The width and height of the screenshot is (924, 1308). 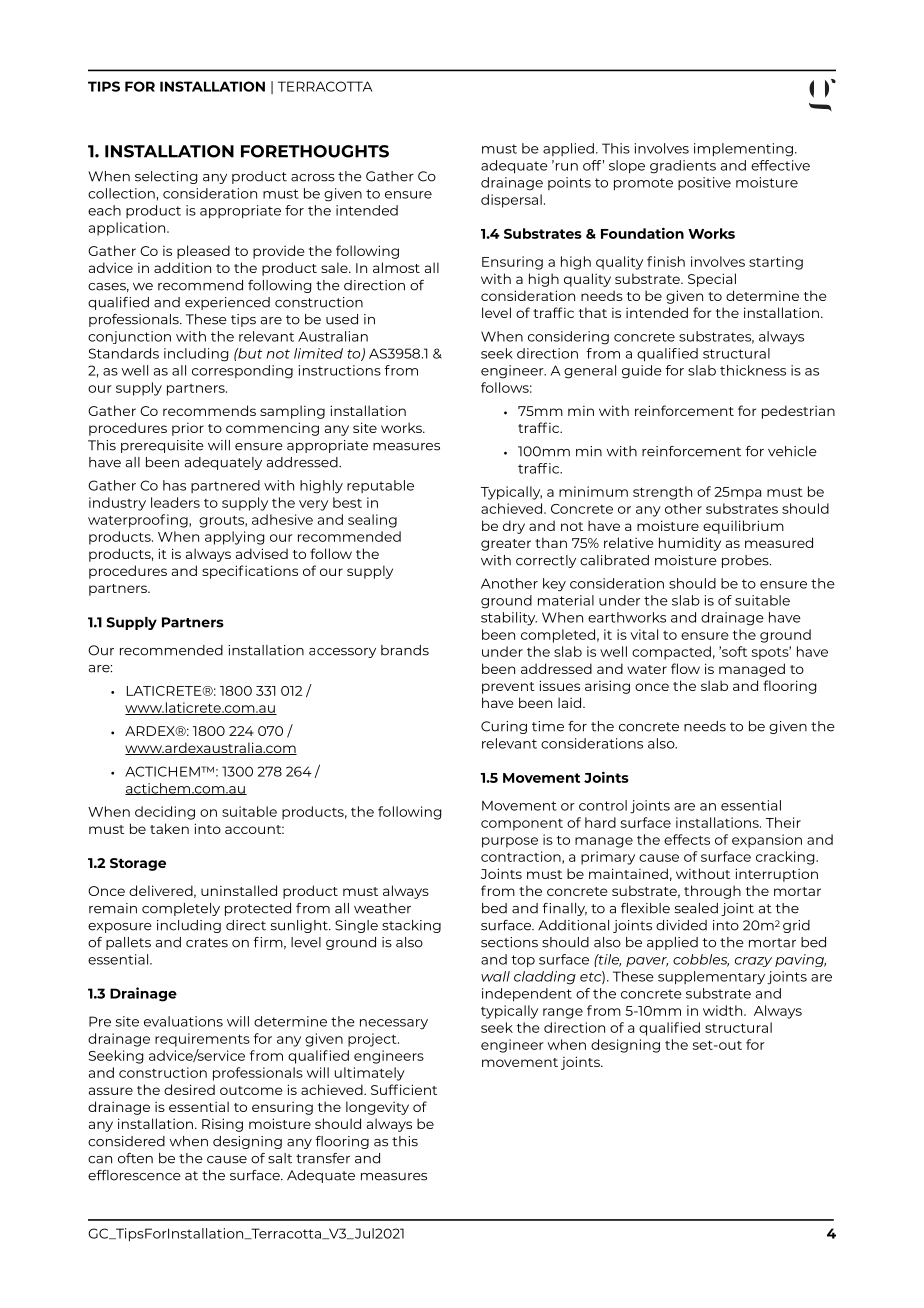 I want to click on longevity, so click(x=377, y=1108).
